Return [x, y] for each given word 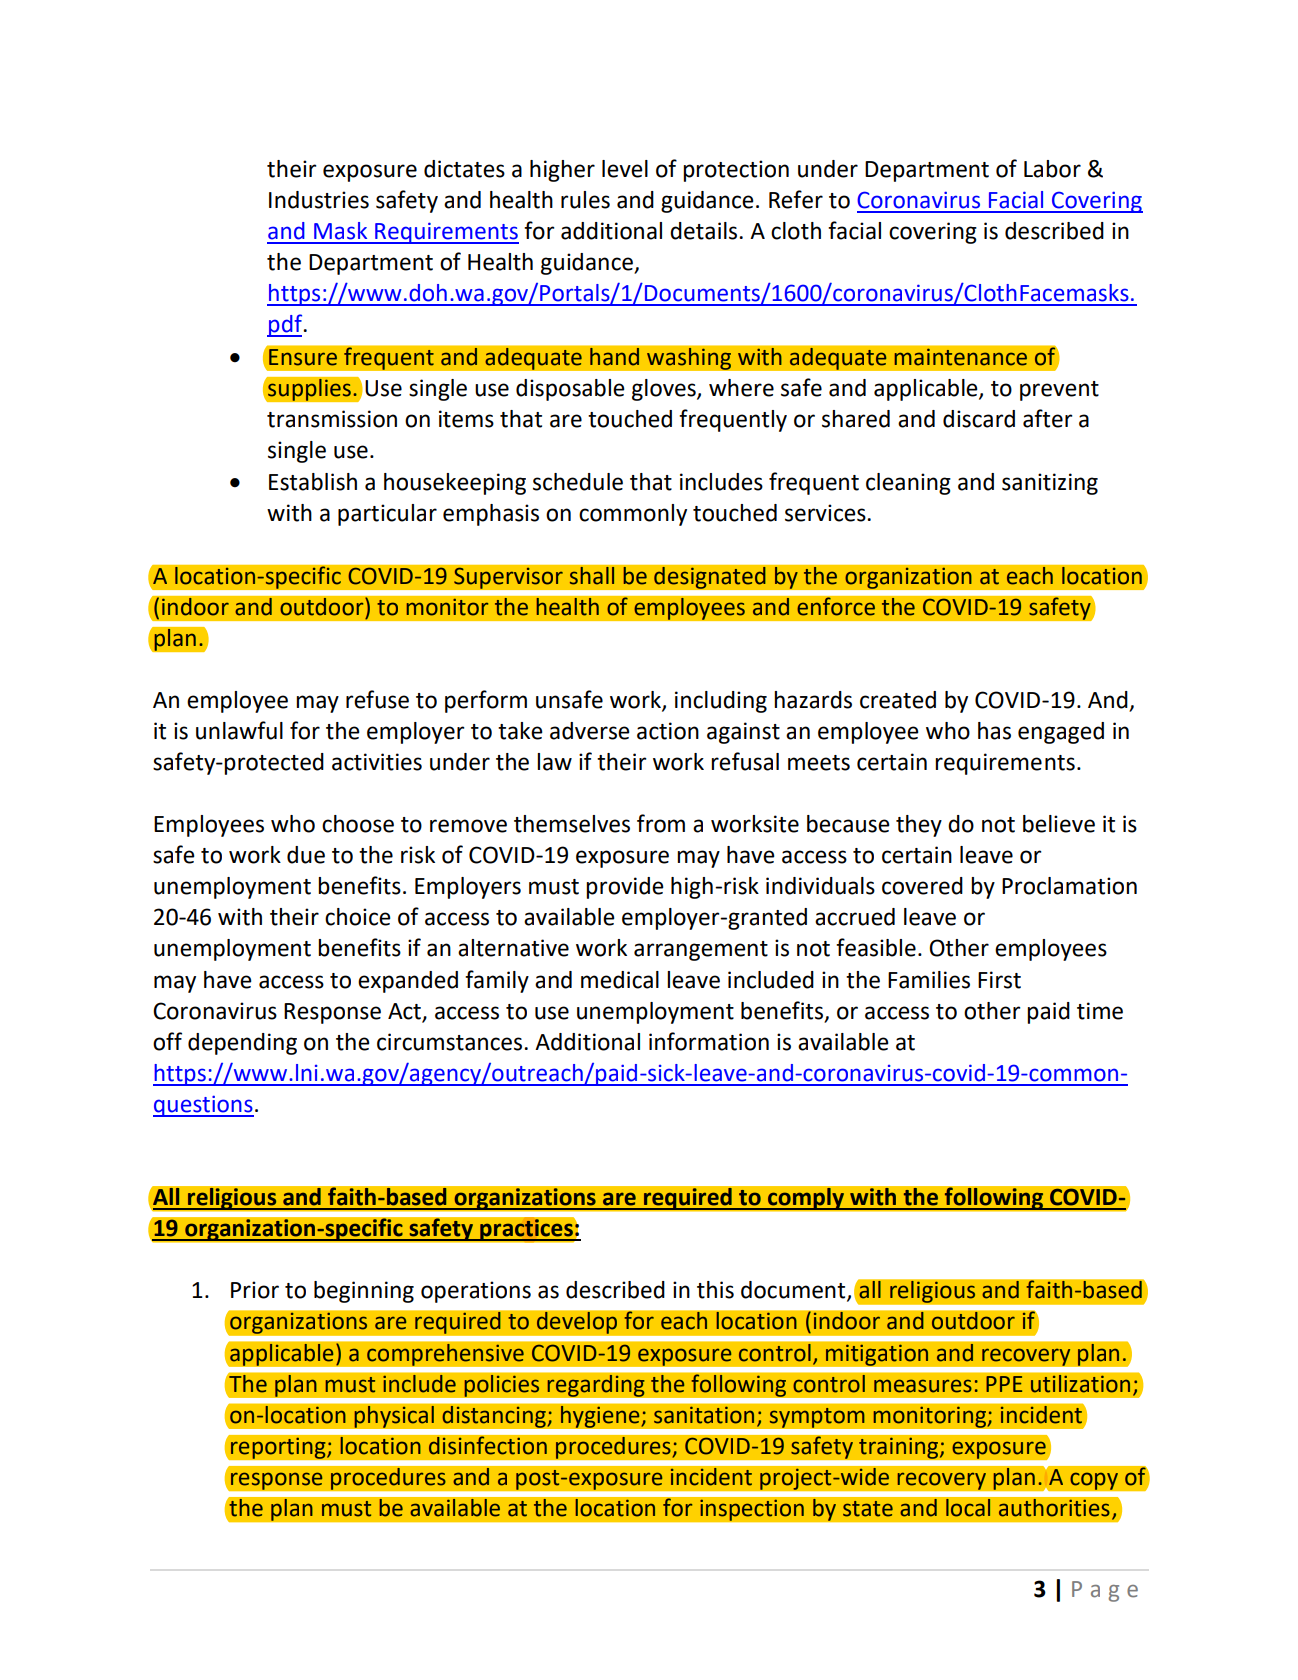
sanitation [704, 1415]
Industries [319, 200]
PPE [1004, 1384]
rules [585, 200]
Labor [1052, 169]
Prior [255, 1290]
